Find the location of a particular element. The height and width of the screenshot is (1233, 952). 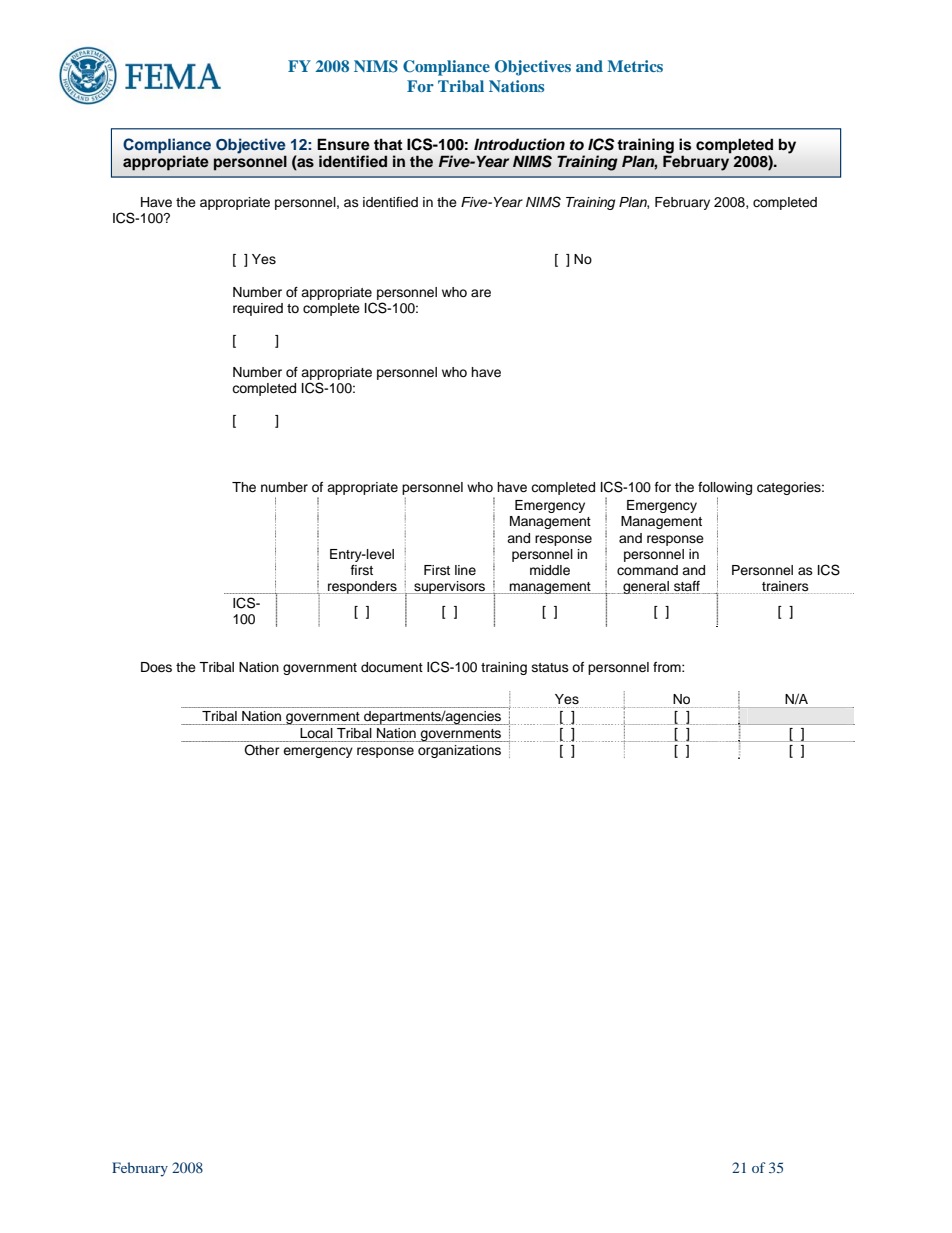

staff is located at coordinates (687, 586).
